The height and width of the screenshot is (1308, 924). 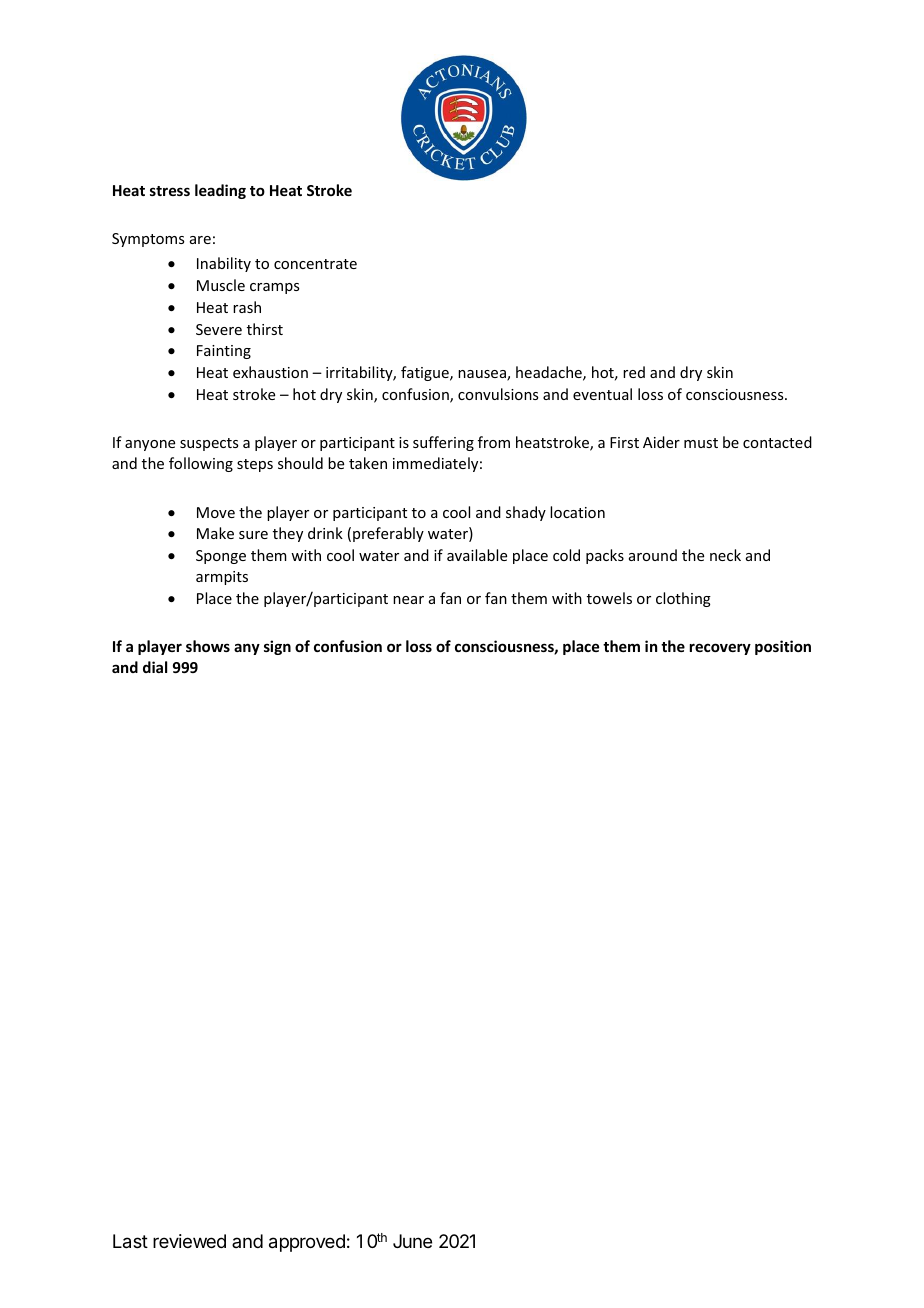 What do you see at coordinates (725, 555) in the screenshot?
I see `neck` at bounding box center [725, 555].
